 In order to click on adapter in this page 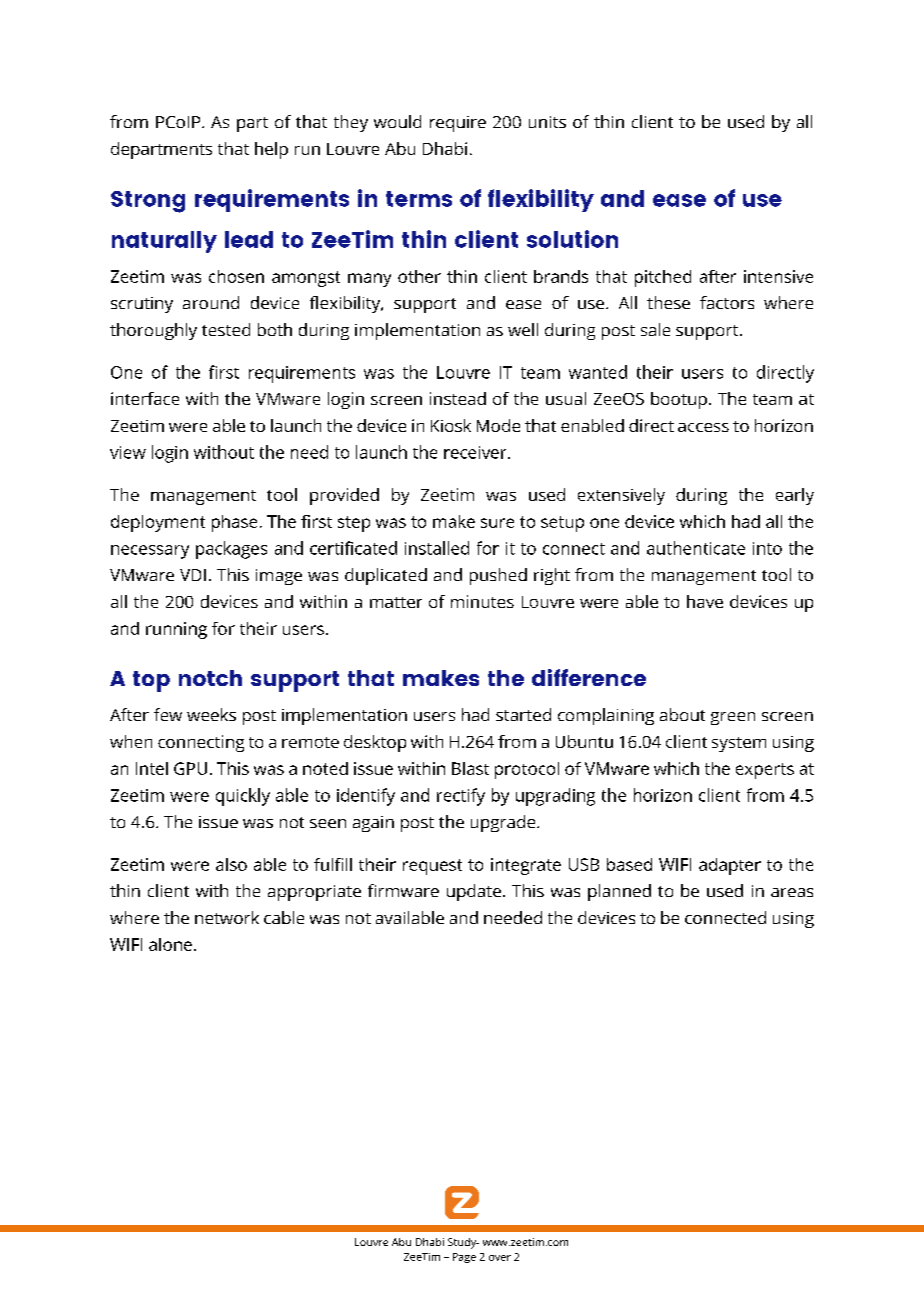, I will do `click(730, 866)`.
